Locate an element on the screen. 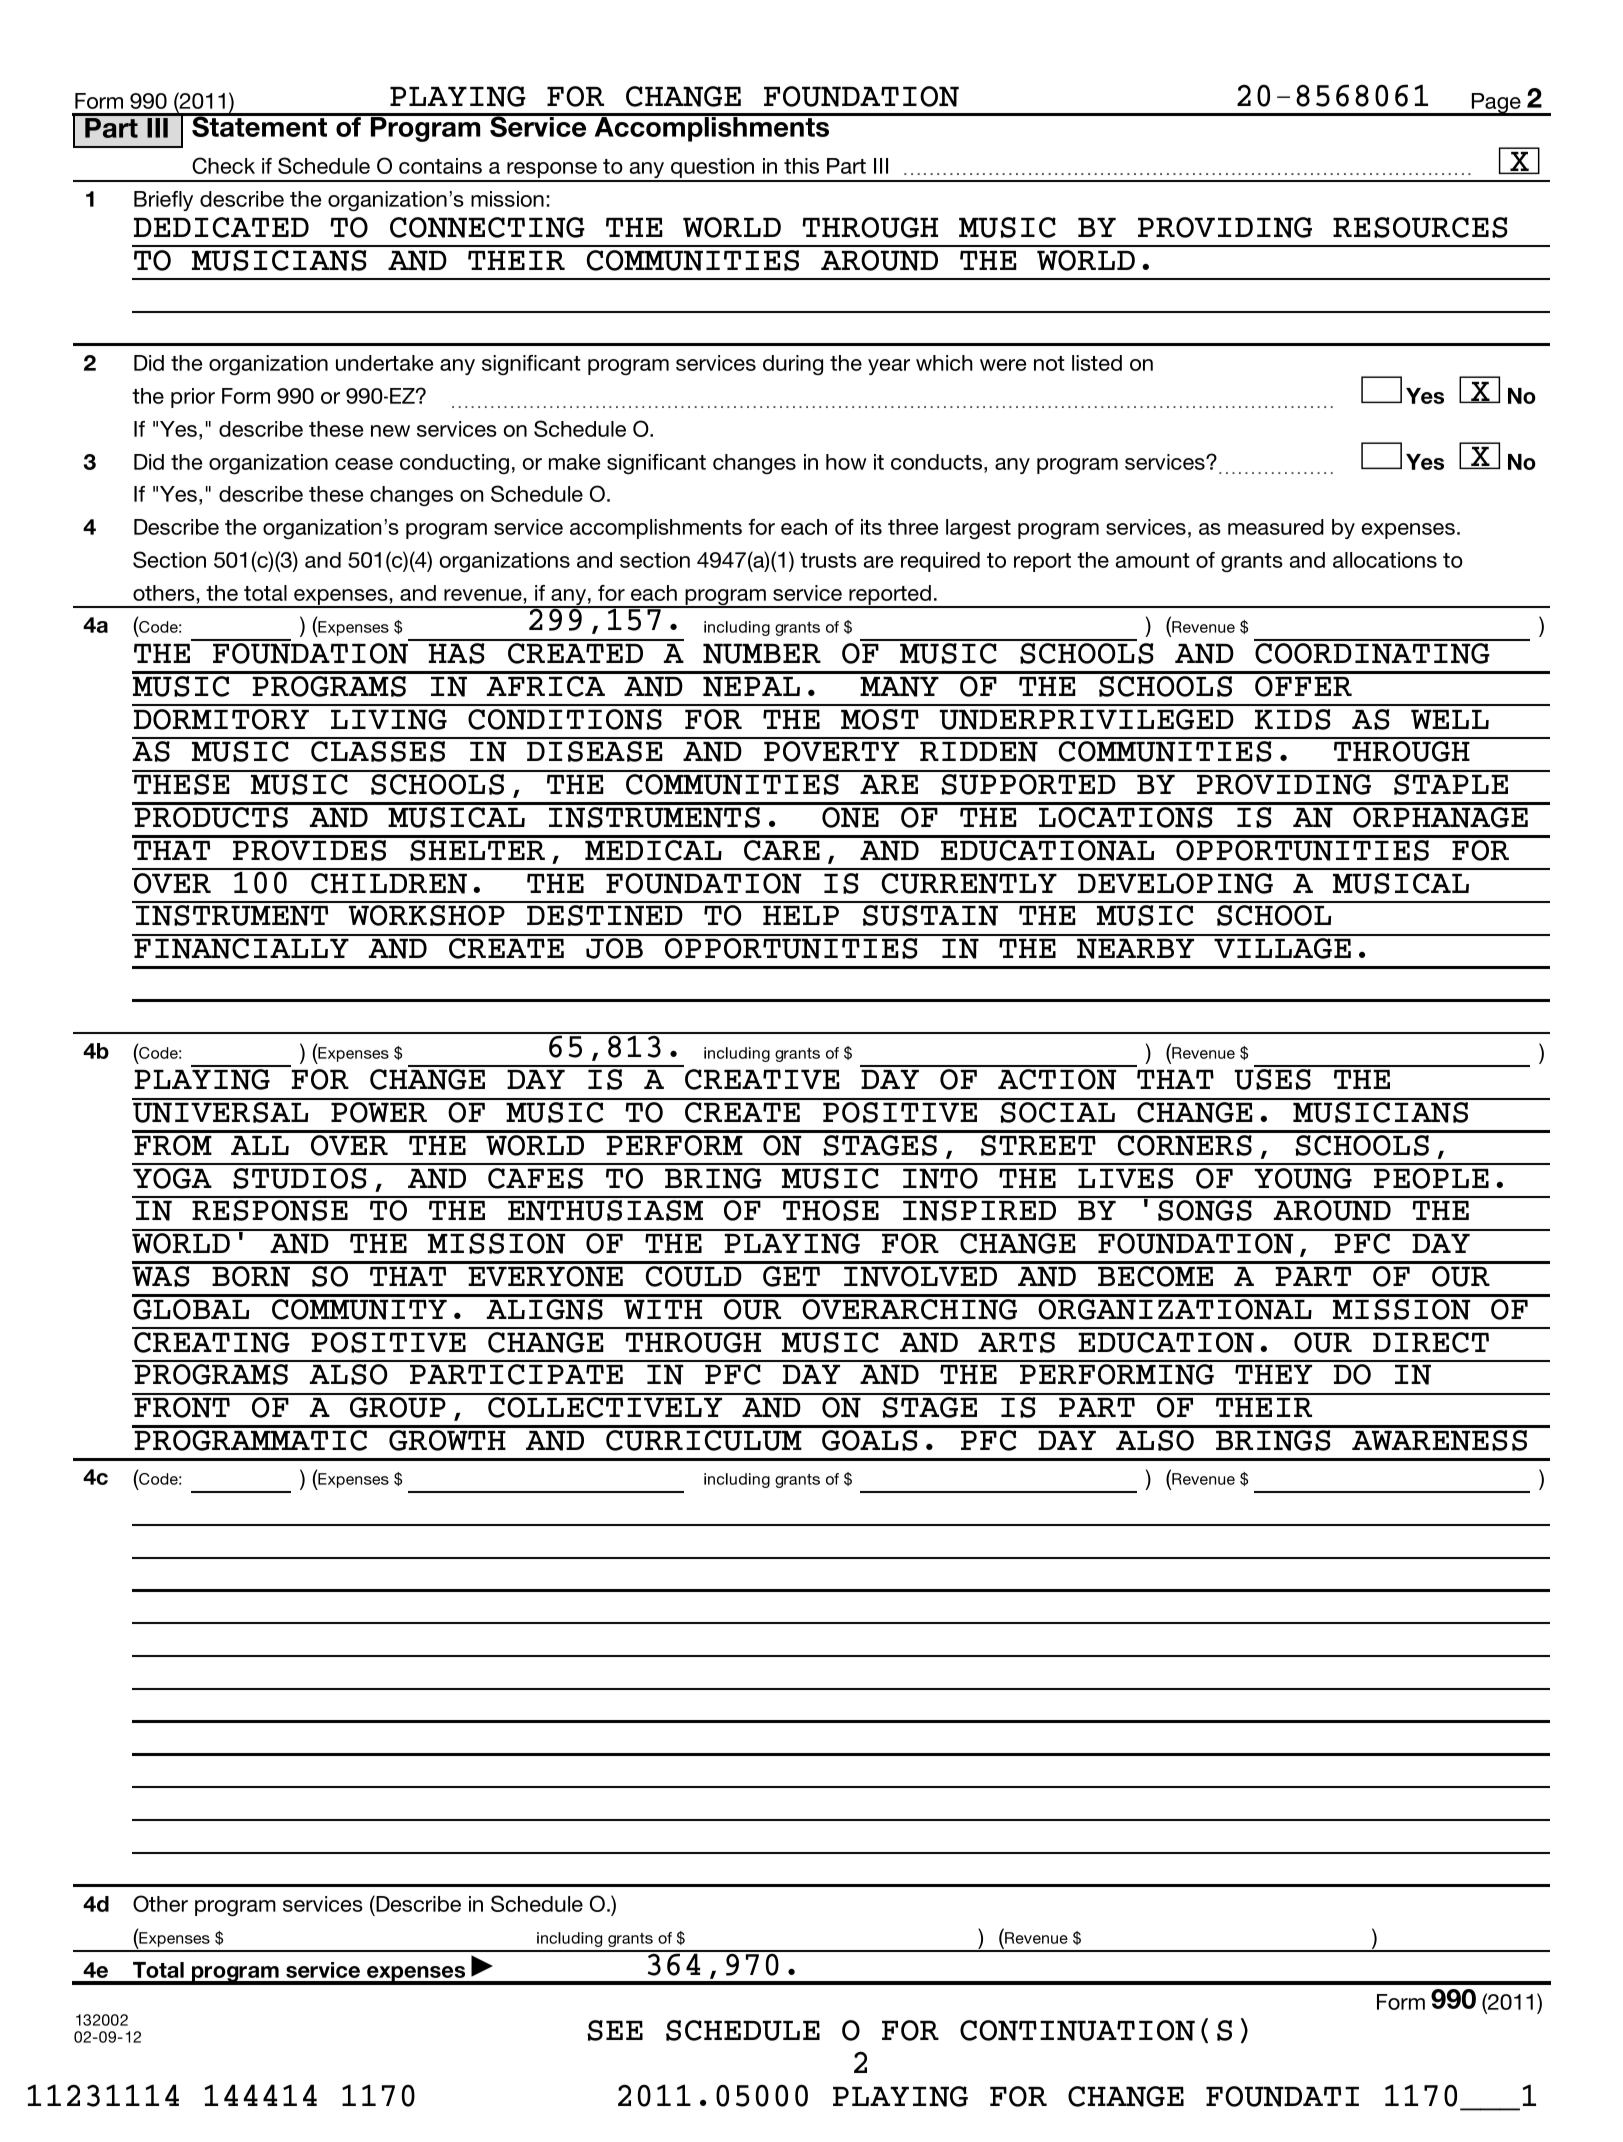 Image resolution: width=1623 pixels, height=2142 pixels. Check is located at coordinates (223, 165).
